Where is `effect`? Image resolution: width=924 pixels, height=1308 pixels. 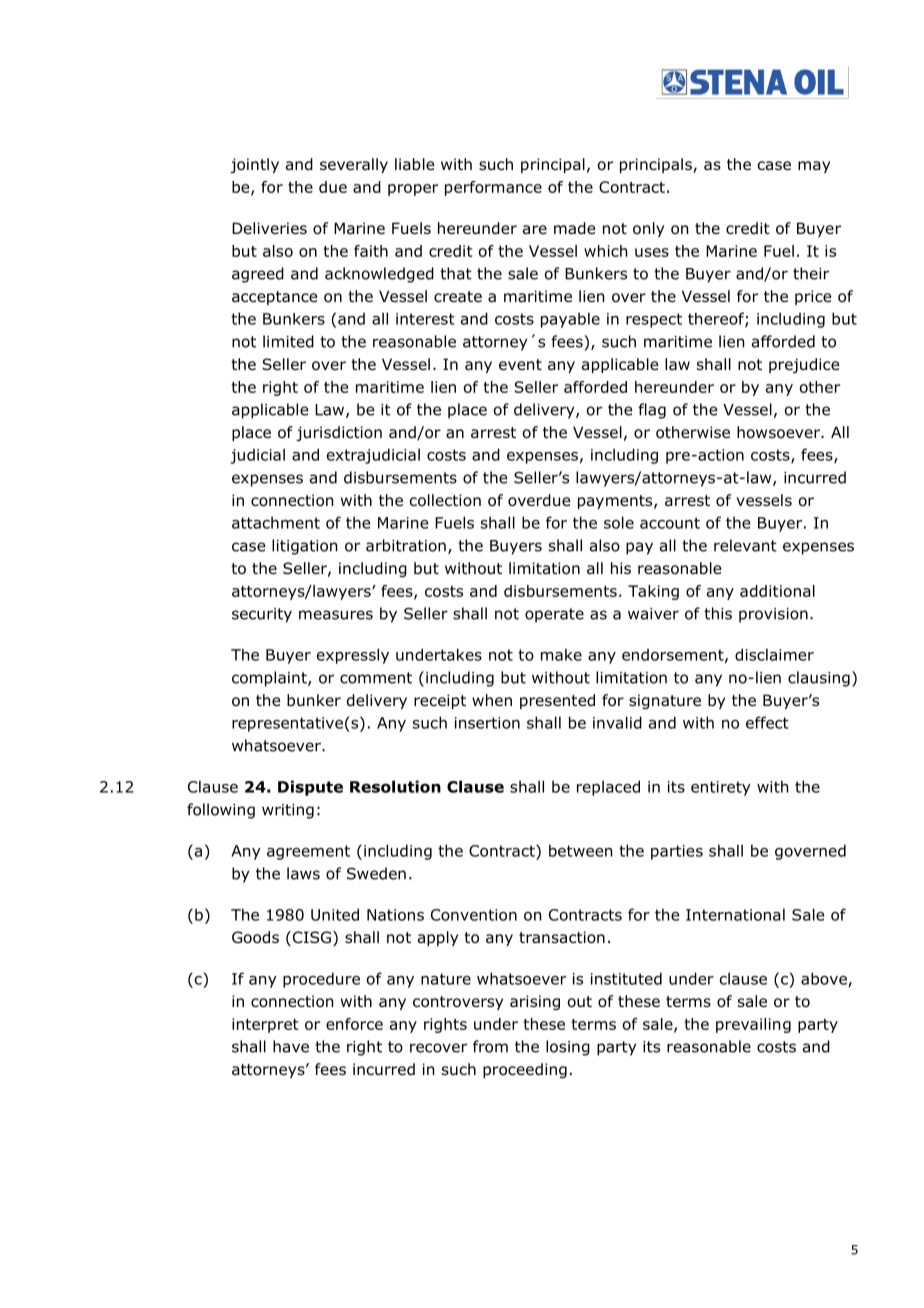
effect is located at coordinates (767, 722).
